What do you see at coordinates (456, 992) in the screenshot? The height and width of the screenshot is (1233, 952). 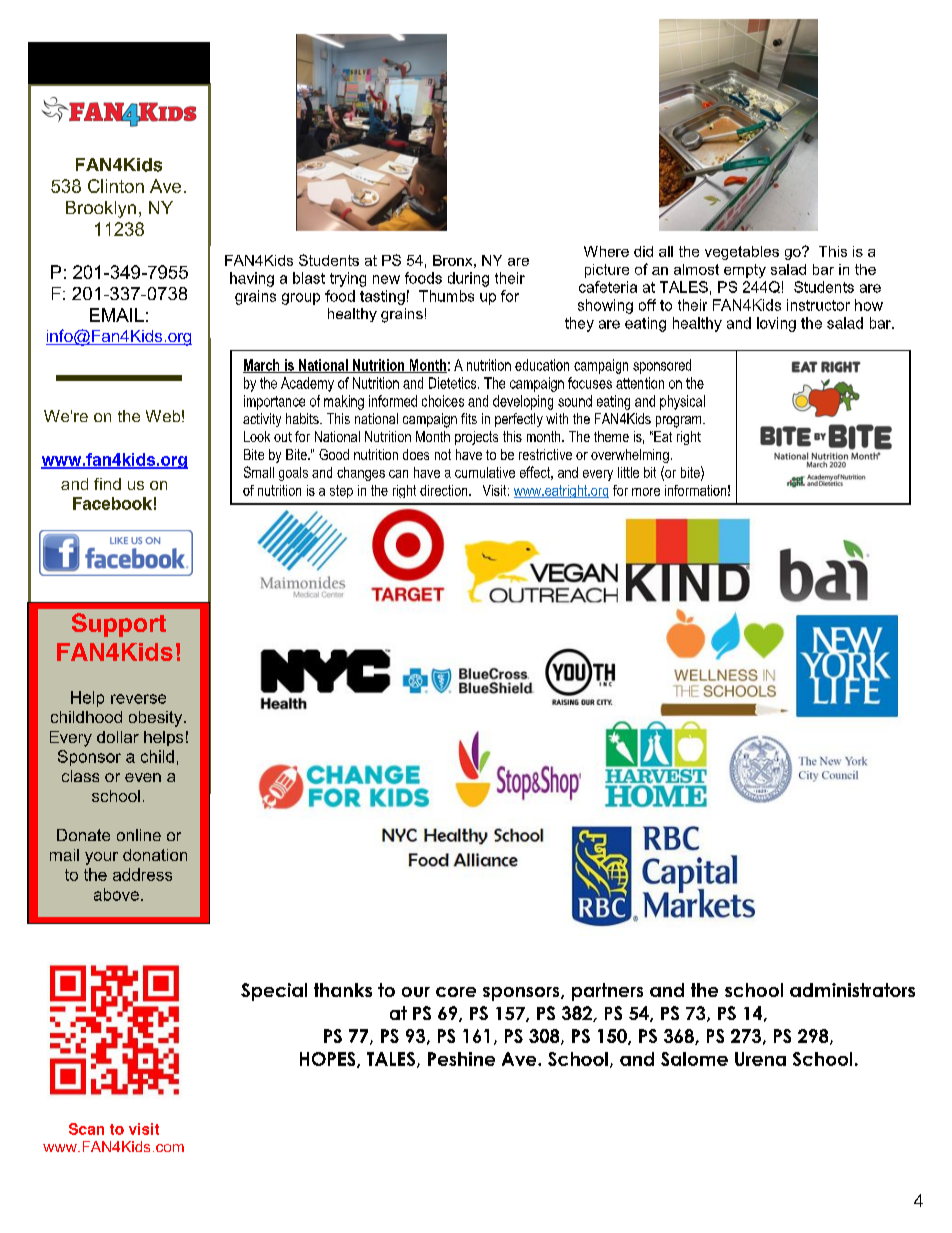 I see `core` at bounding box center [456, 992].
